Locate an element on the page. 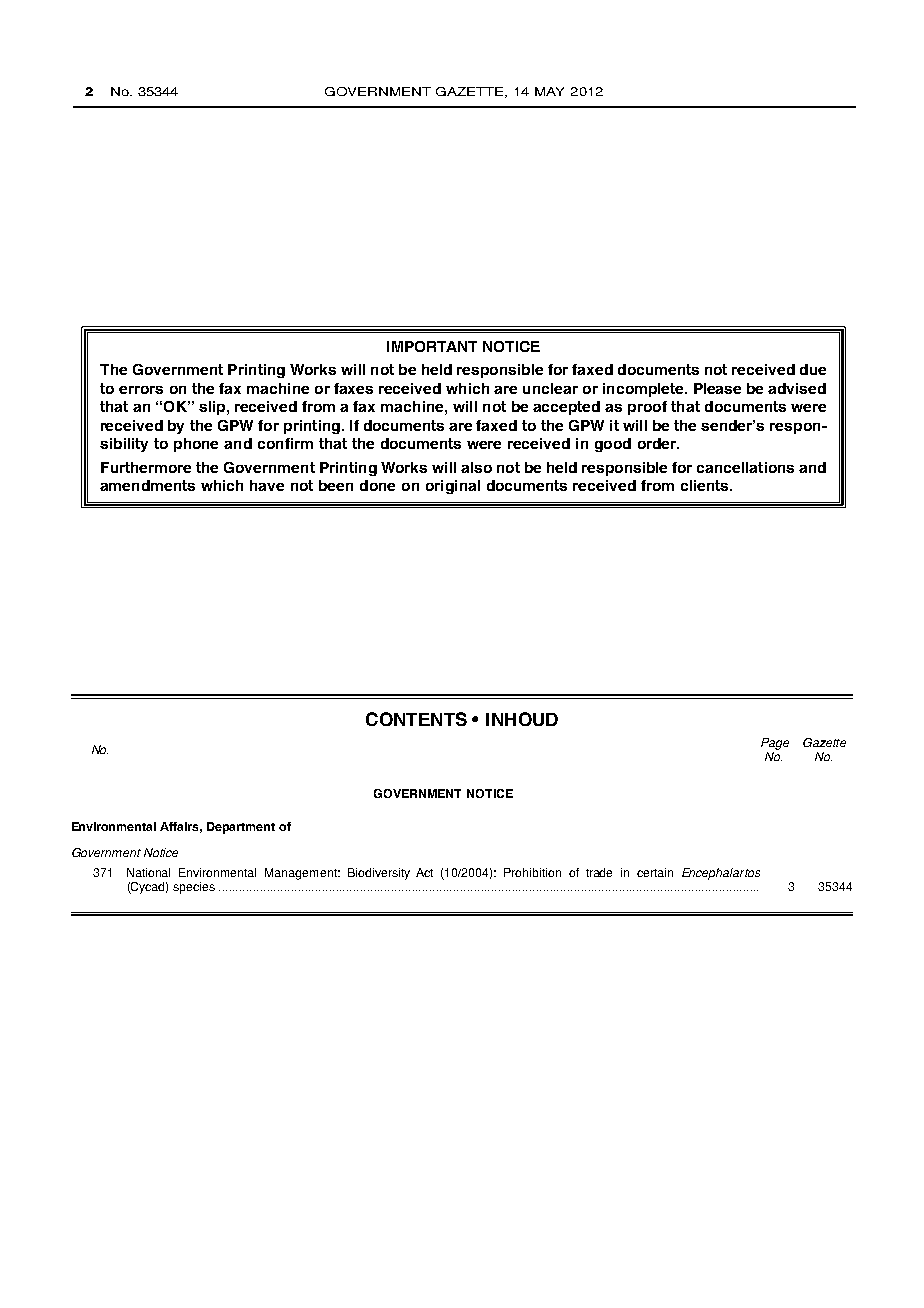 This page has width=924, height=1308. have is located at coordinates (267, 485).
